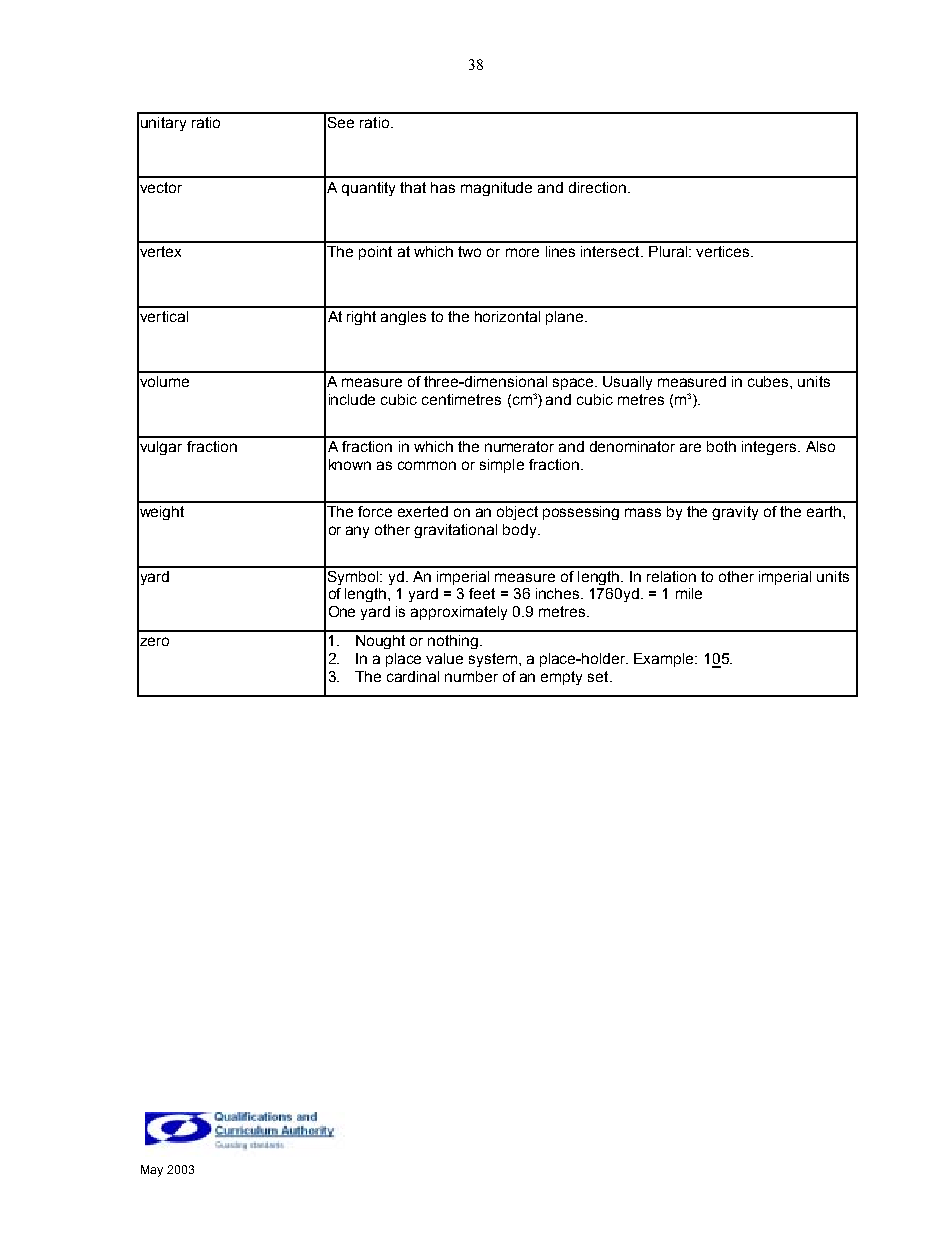  What do you see at coordinates (668, 251) in the screenshot?
I see `Plural` at bounding box center [668, 251].
